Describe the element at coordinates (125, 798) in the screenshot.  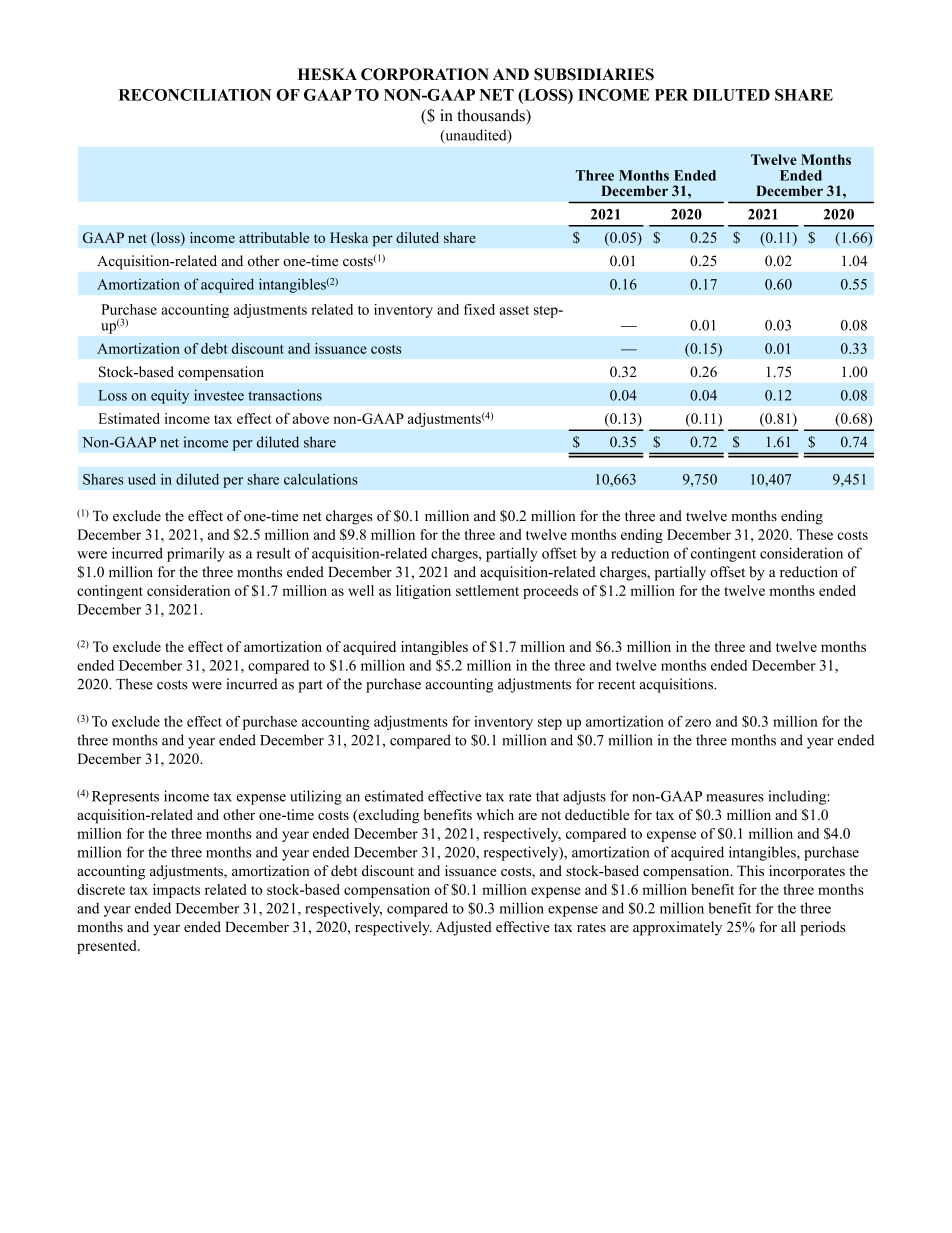
I see `Represents` at that location.
